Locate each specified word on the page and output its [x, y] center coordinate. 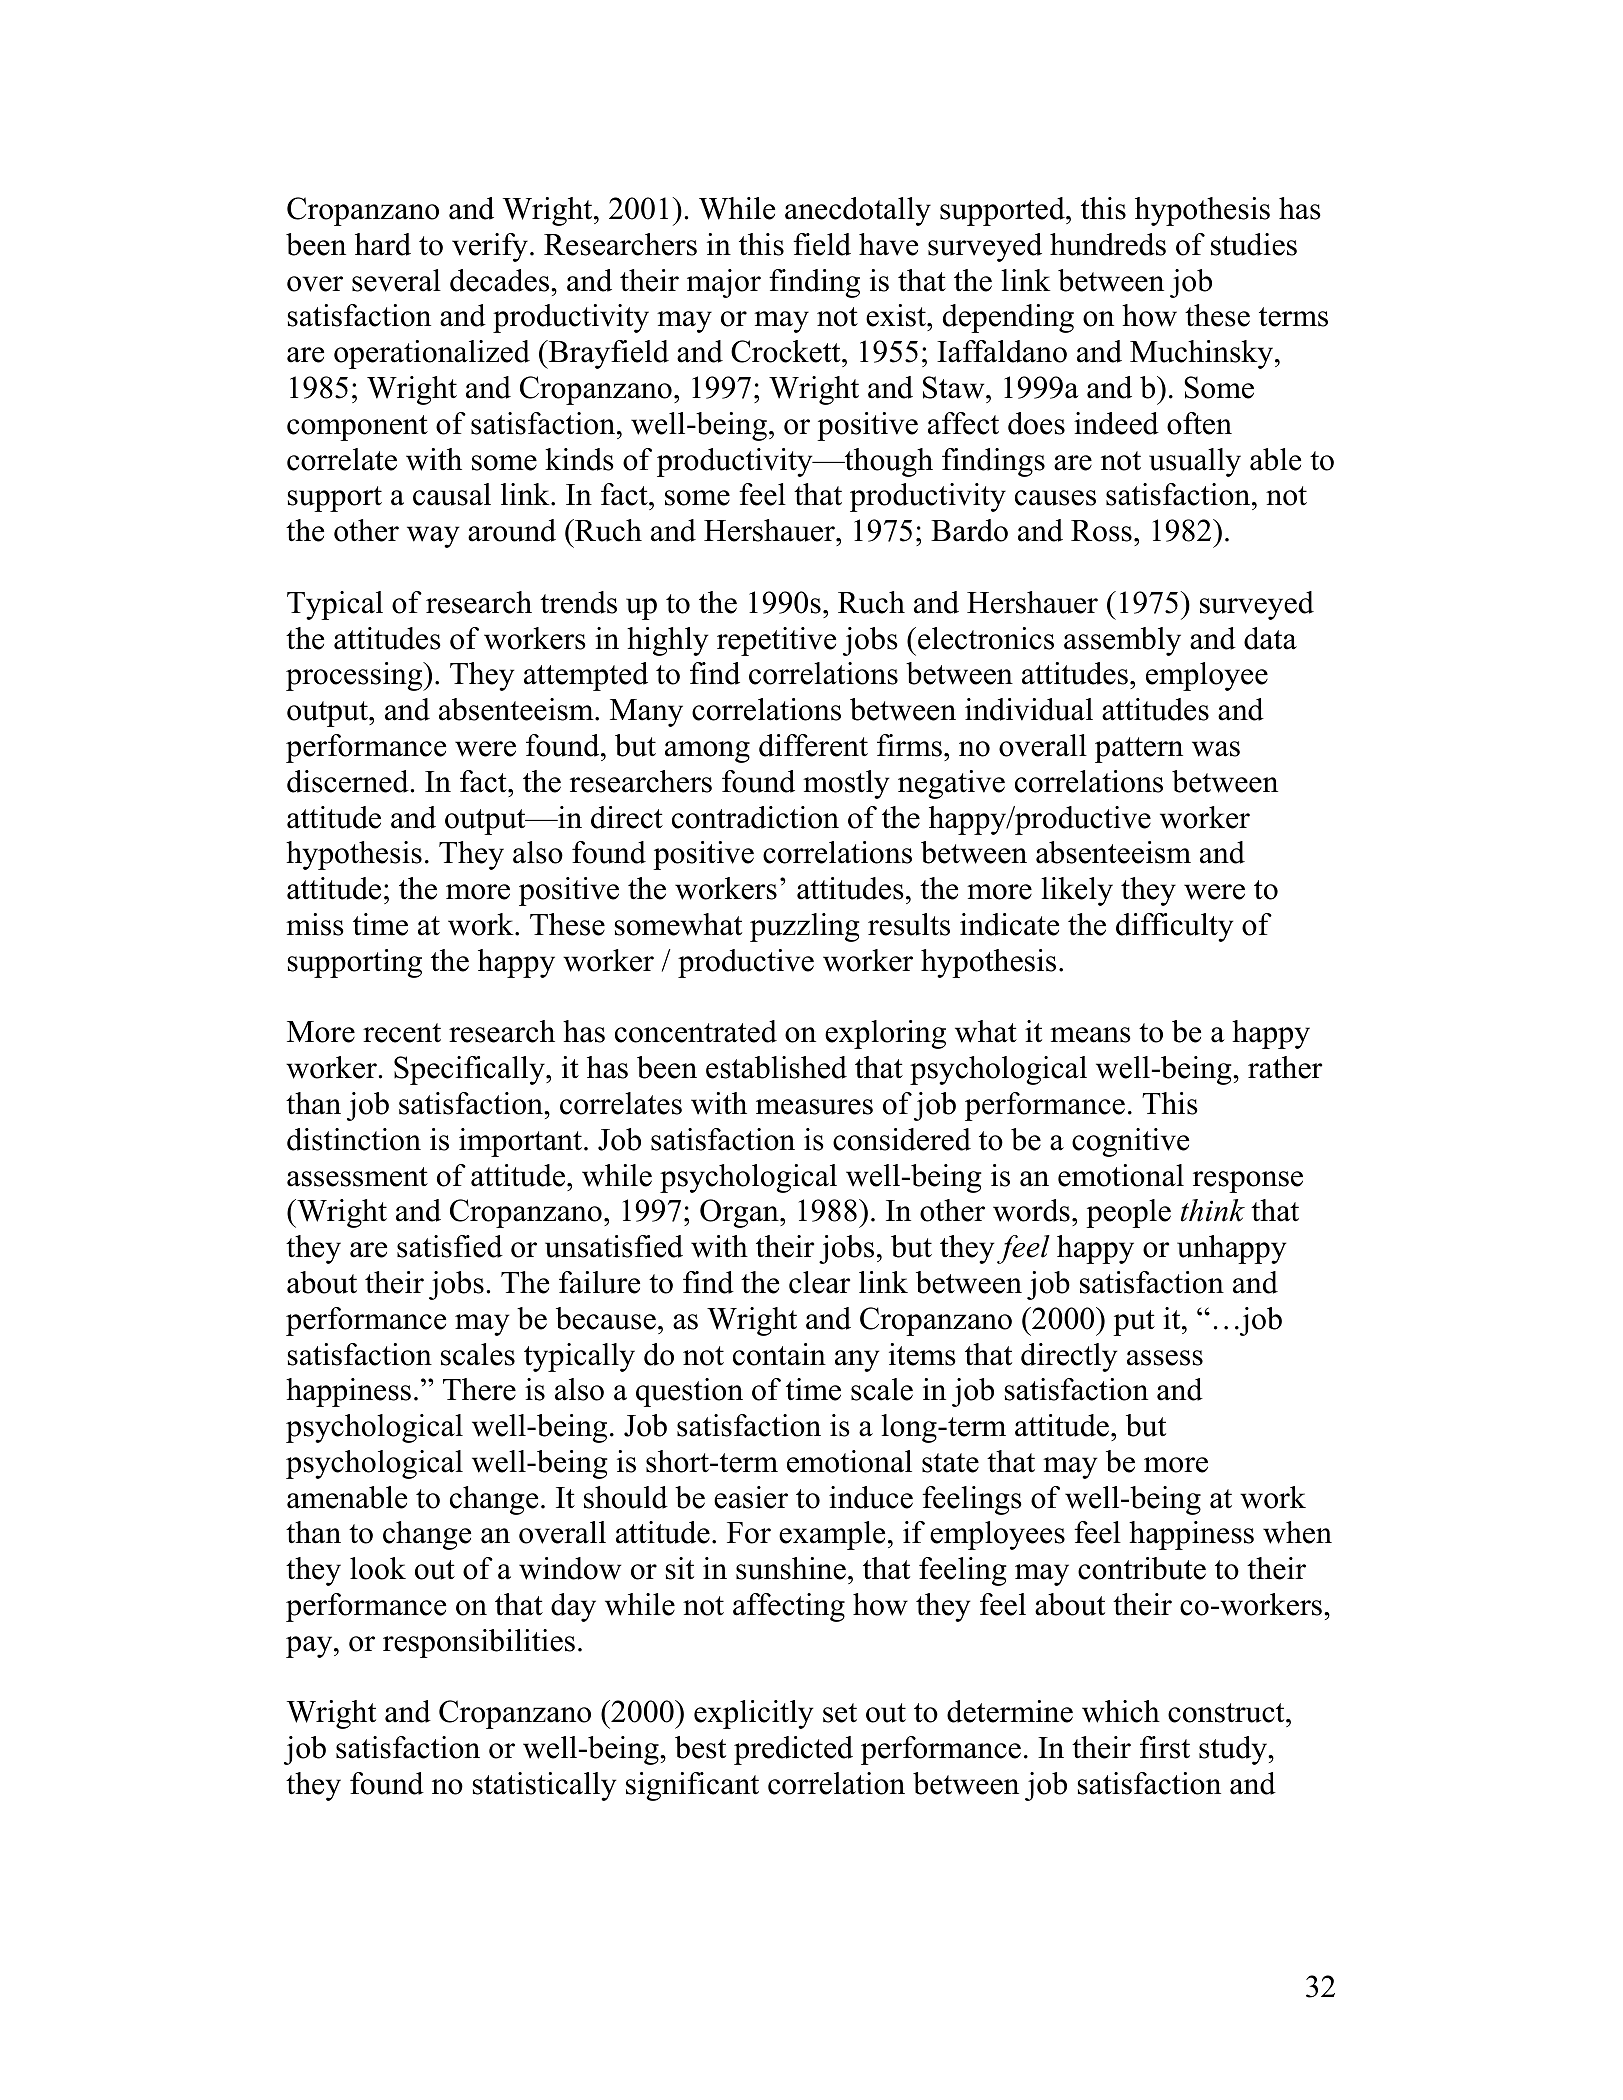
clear [819, 1282]
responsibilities [479, 1643]
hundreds [1108, 244]
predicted [793, 1750]
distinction [354, 1139]
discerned [349, 781]
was [1216, 749]
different [813, 745]
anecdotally [858, 211]
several [396, 280]
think [1213, 1210]
